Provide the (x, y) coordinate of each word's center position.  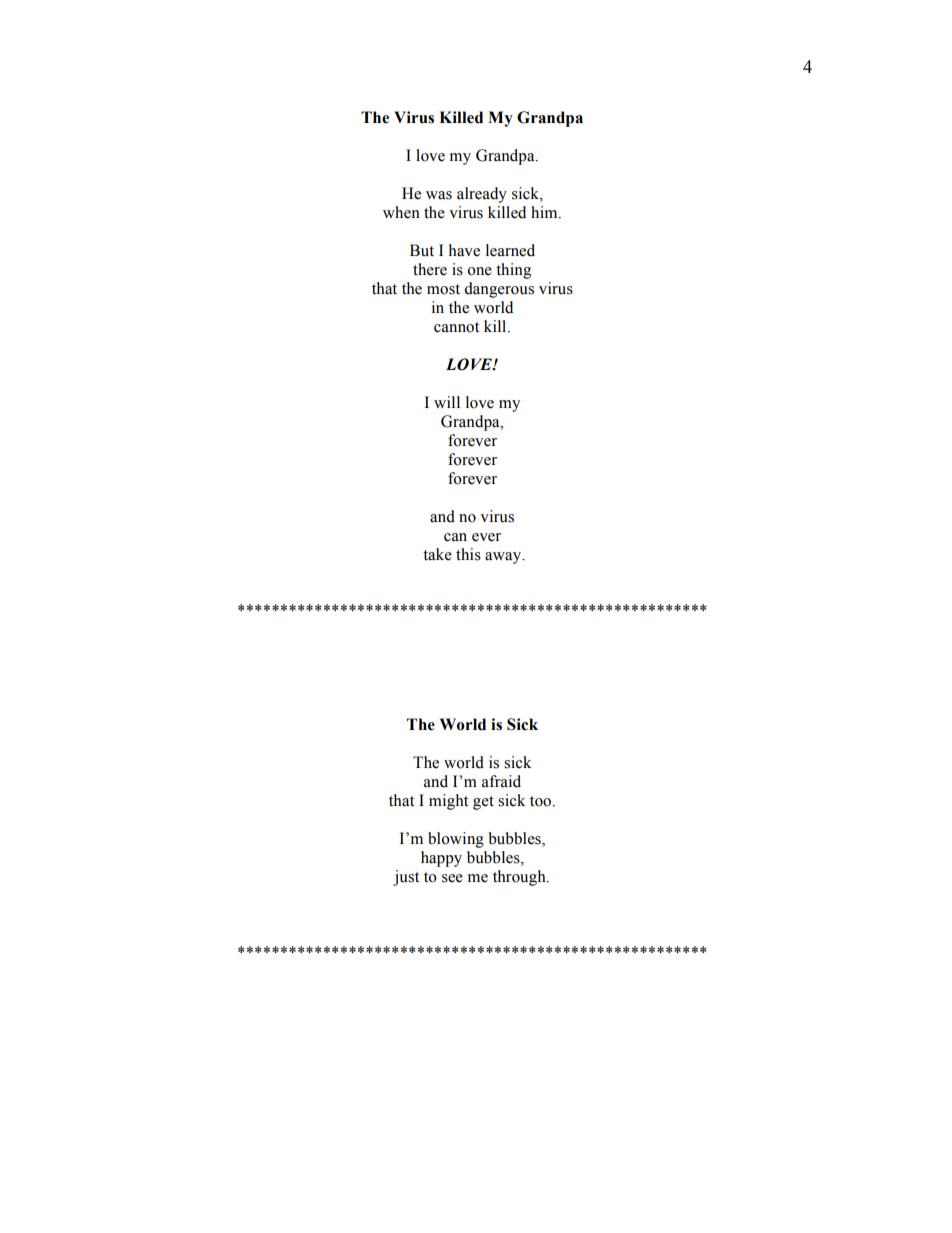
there (430, 269)
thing (513, 271)
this (468, 554)
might (448, 802)
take (437, 554)
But (422, 250)
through (520, 878)
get (483, 803)
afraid (501, 781)
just (406, 878)
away (504, 558)
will (447, 402)
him (545, 212)
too (542, 801)
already (482, 195)
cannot (456, 327)
